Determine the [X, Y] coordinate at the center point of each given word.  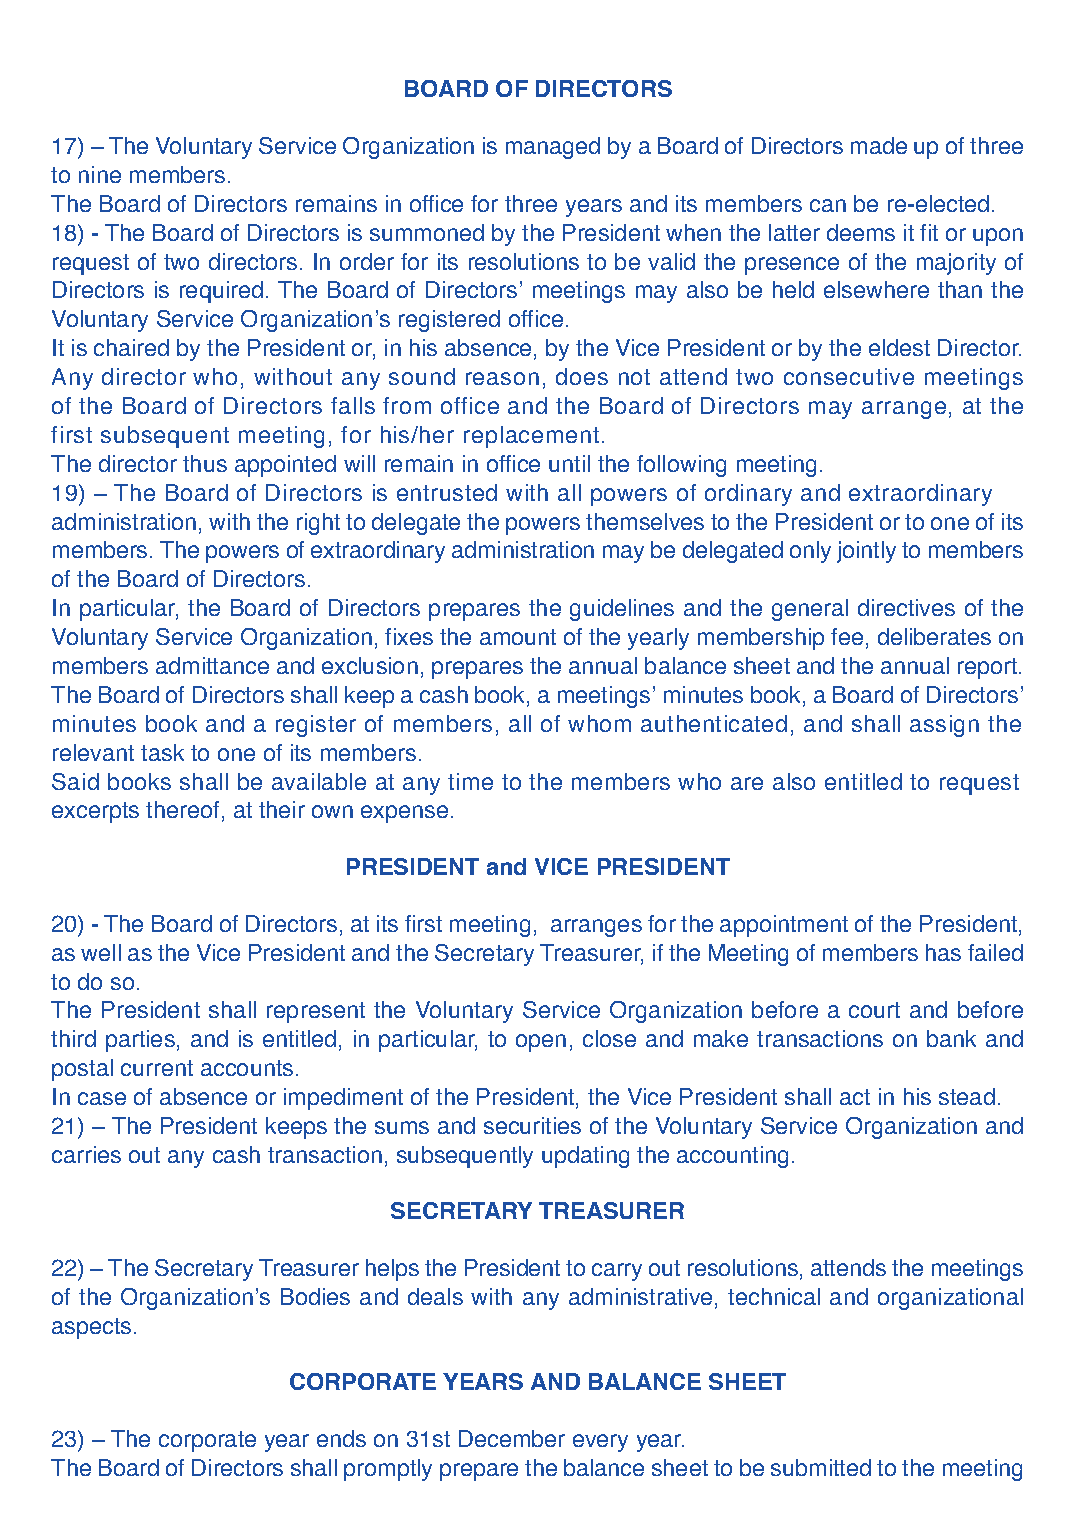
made [879, 145]
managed [553, 148]
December [512, 1438]
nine [100, 174]
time [470, 781]
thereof [182, 809]
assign [944, 726]
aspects [91, 1328]
